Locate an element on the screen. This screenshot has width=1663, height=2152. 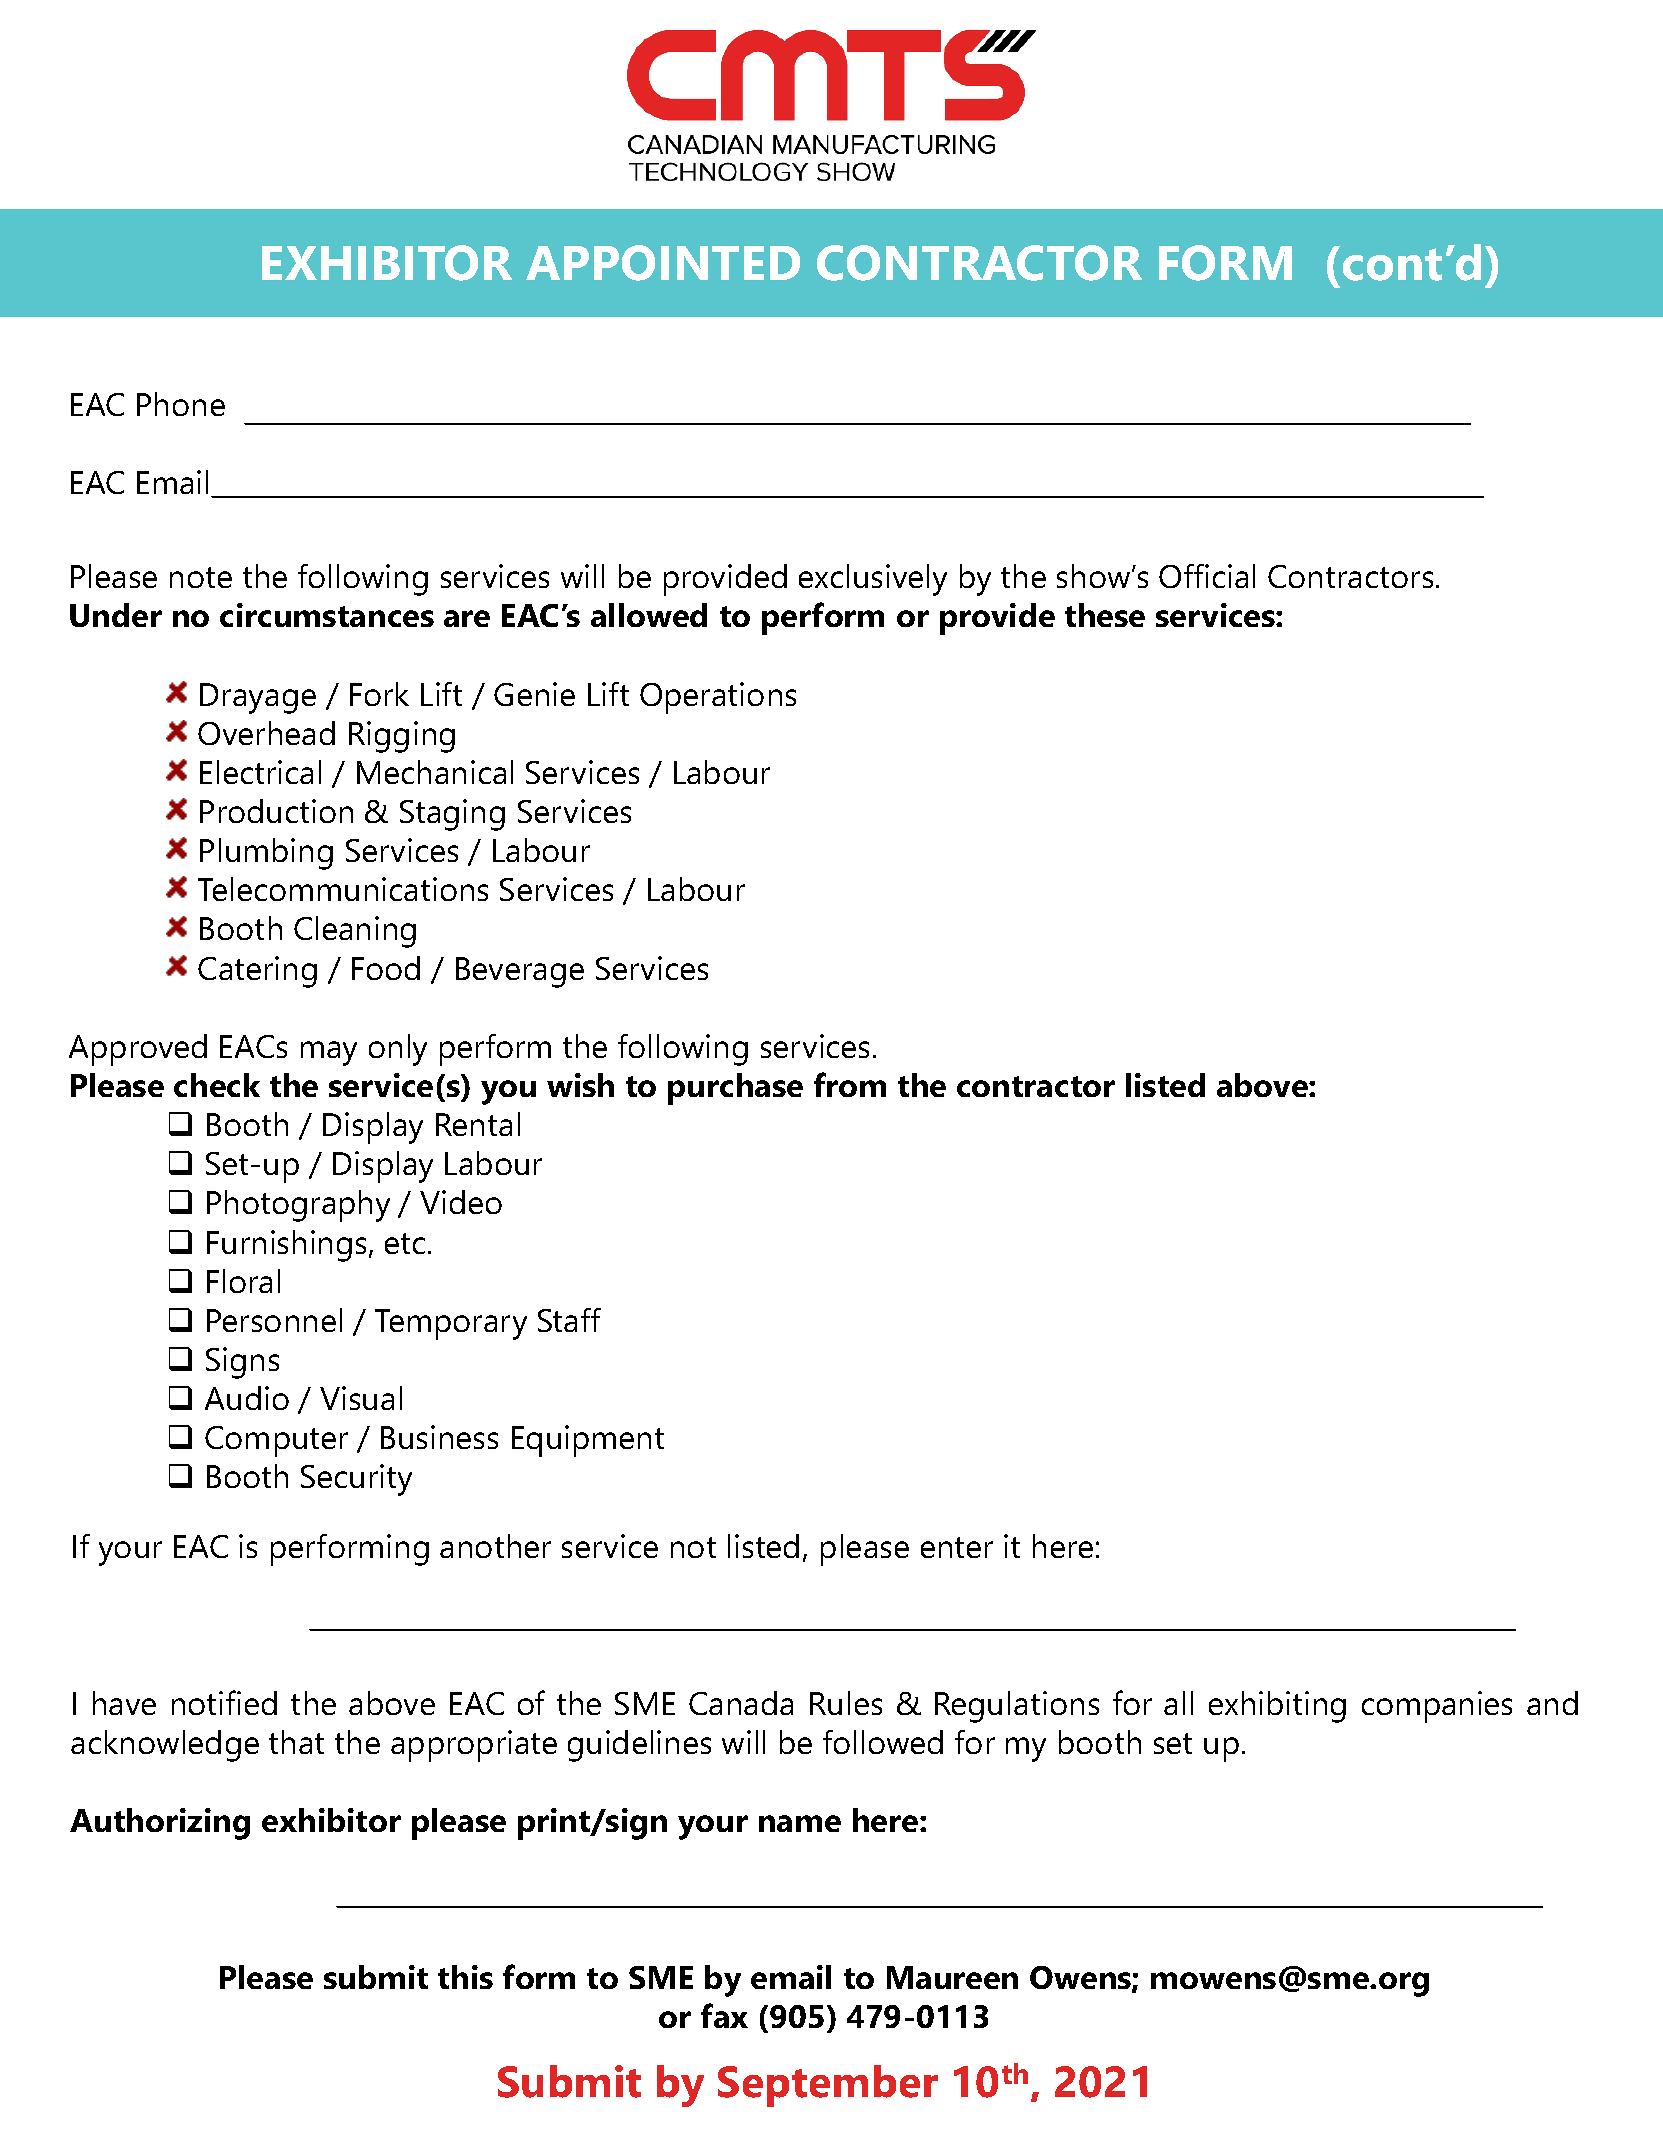
these is located at coordinates (1105, 615).
